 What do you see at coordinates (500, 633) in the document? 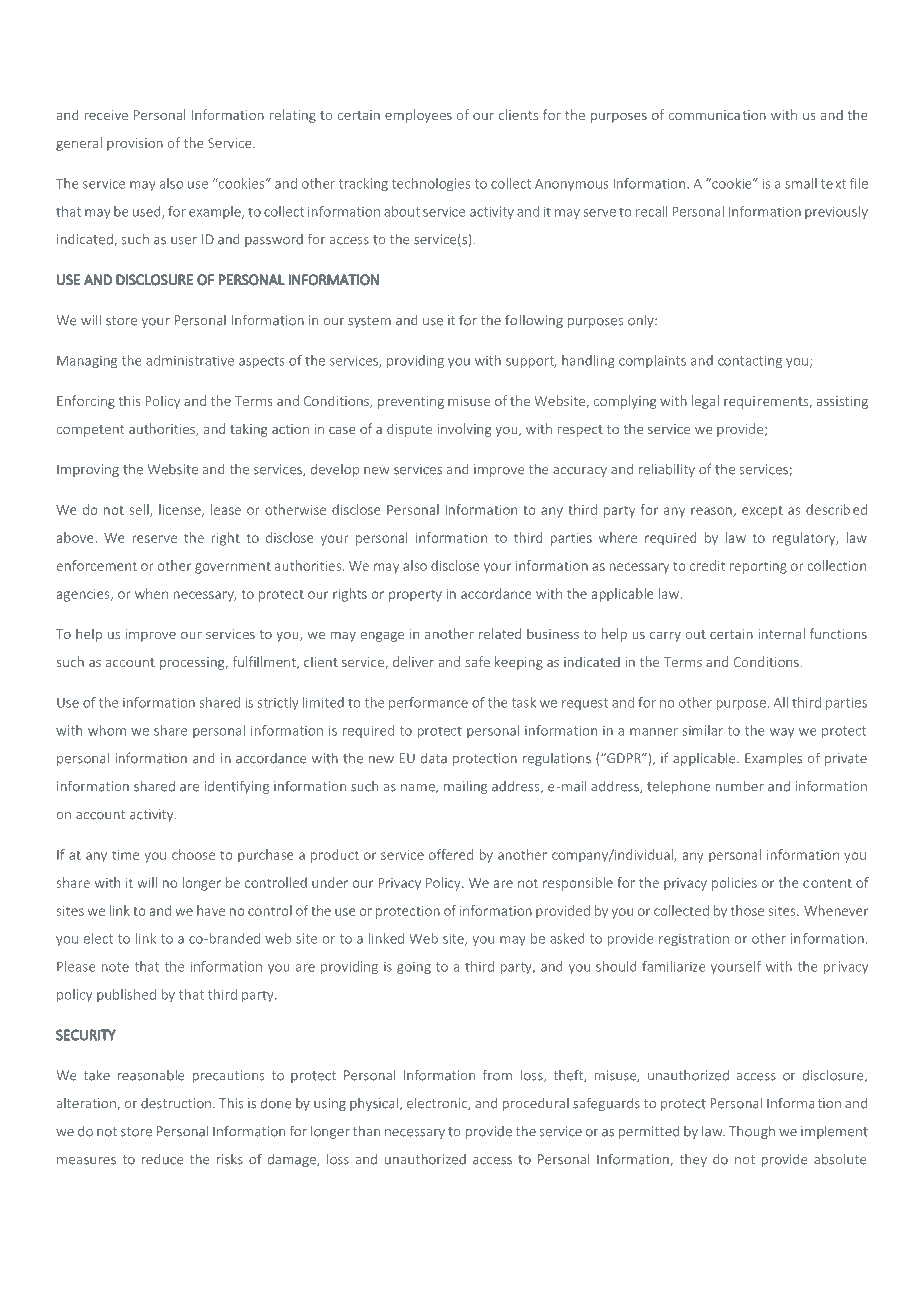
I see `related` at bounding box center [500, 633].
